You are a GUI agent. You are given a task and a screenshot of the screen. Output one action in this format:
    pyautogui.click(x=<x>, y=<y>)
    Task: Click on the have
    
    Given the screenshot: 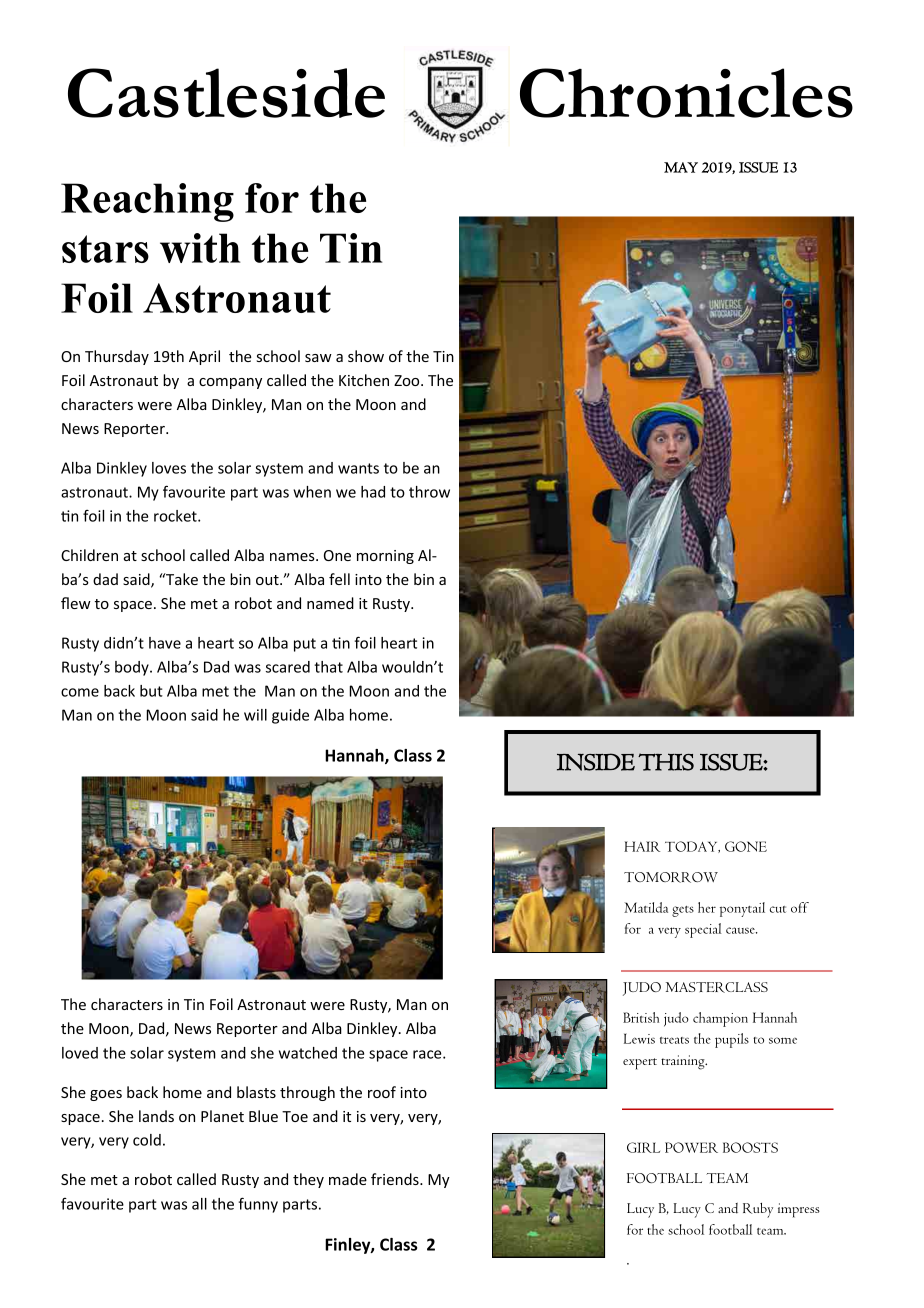 What is the action you would take?
    pyautogui.click(x=165, y=643)
